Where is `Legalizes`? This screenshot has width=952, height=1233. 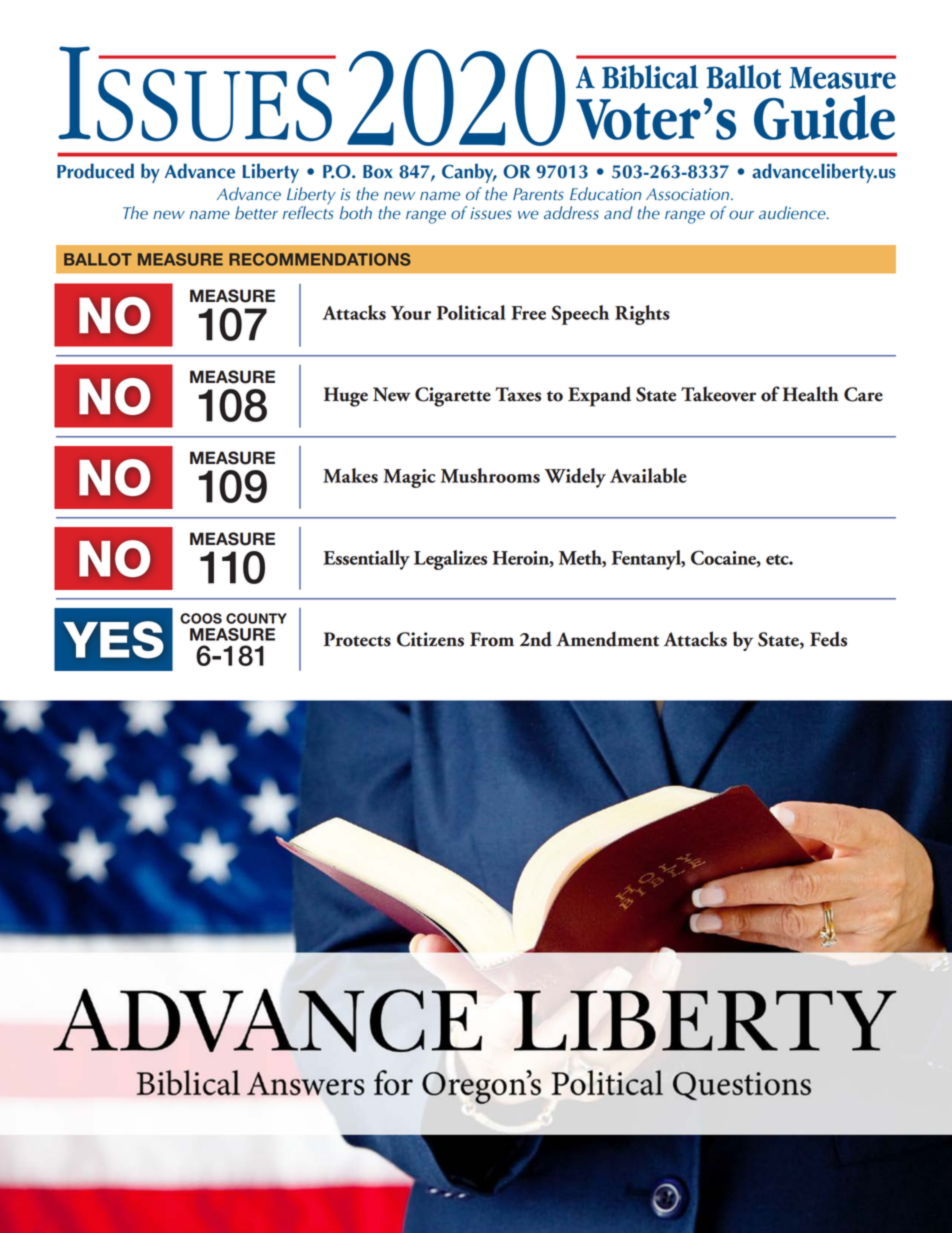 Legalizes is located at coordinates (450, 560).
